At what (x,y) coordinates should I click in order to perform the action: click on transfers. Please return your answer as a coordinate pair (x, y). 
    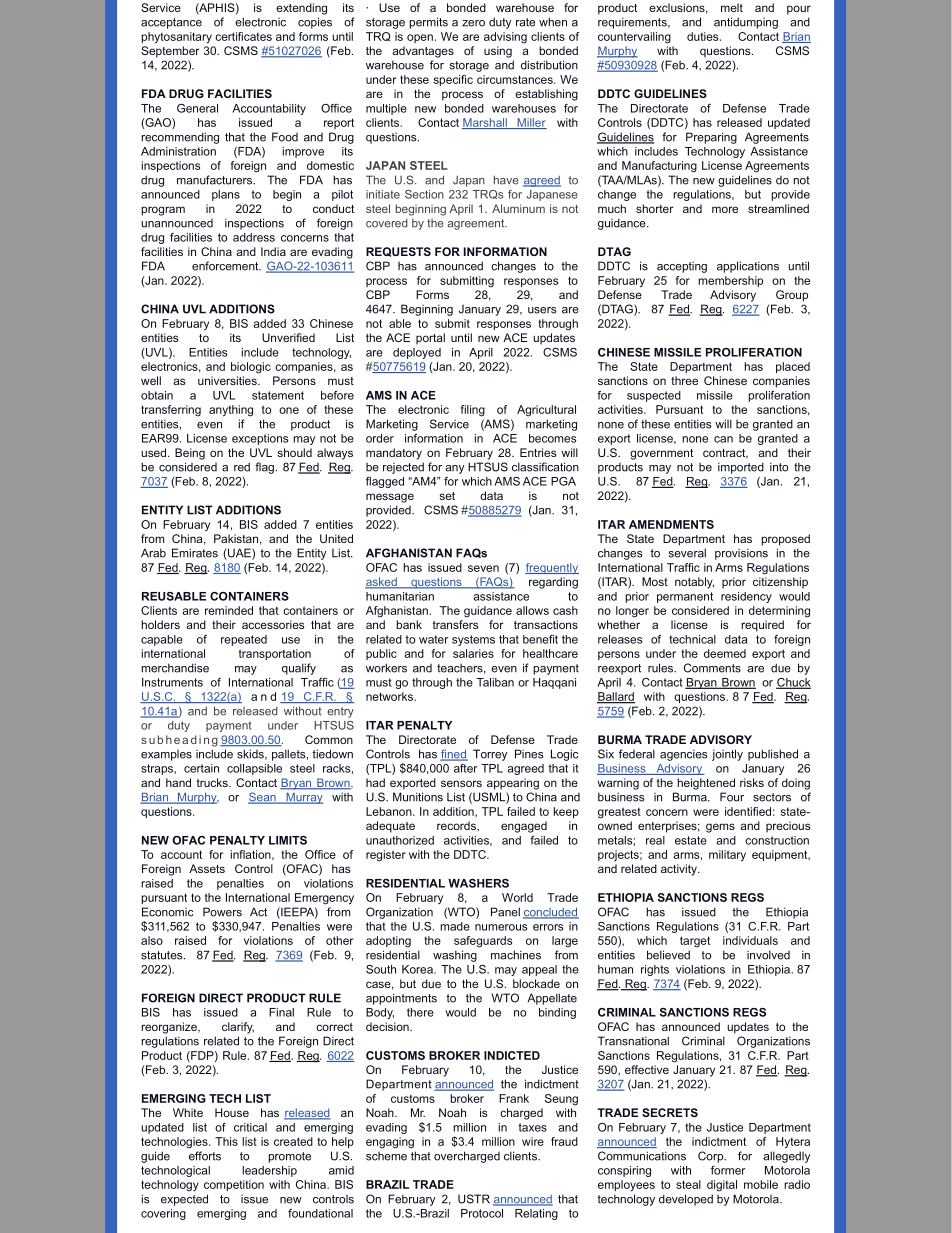
    Looking at the image, I should click on (455, 624).
